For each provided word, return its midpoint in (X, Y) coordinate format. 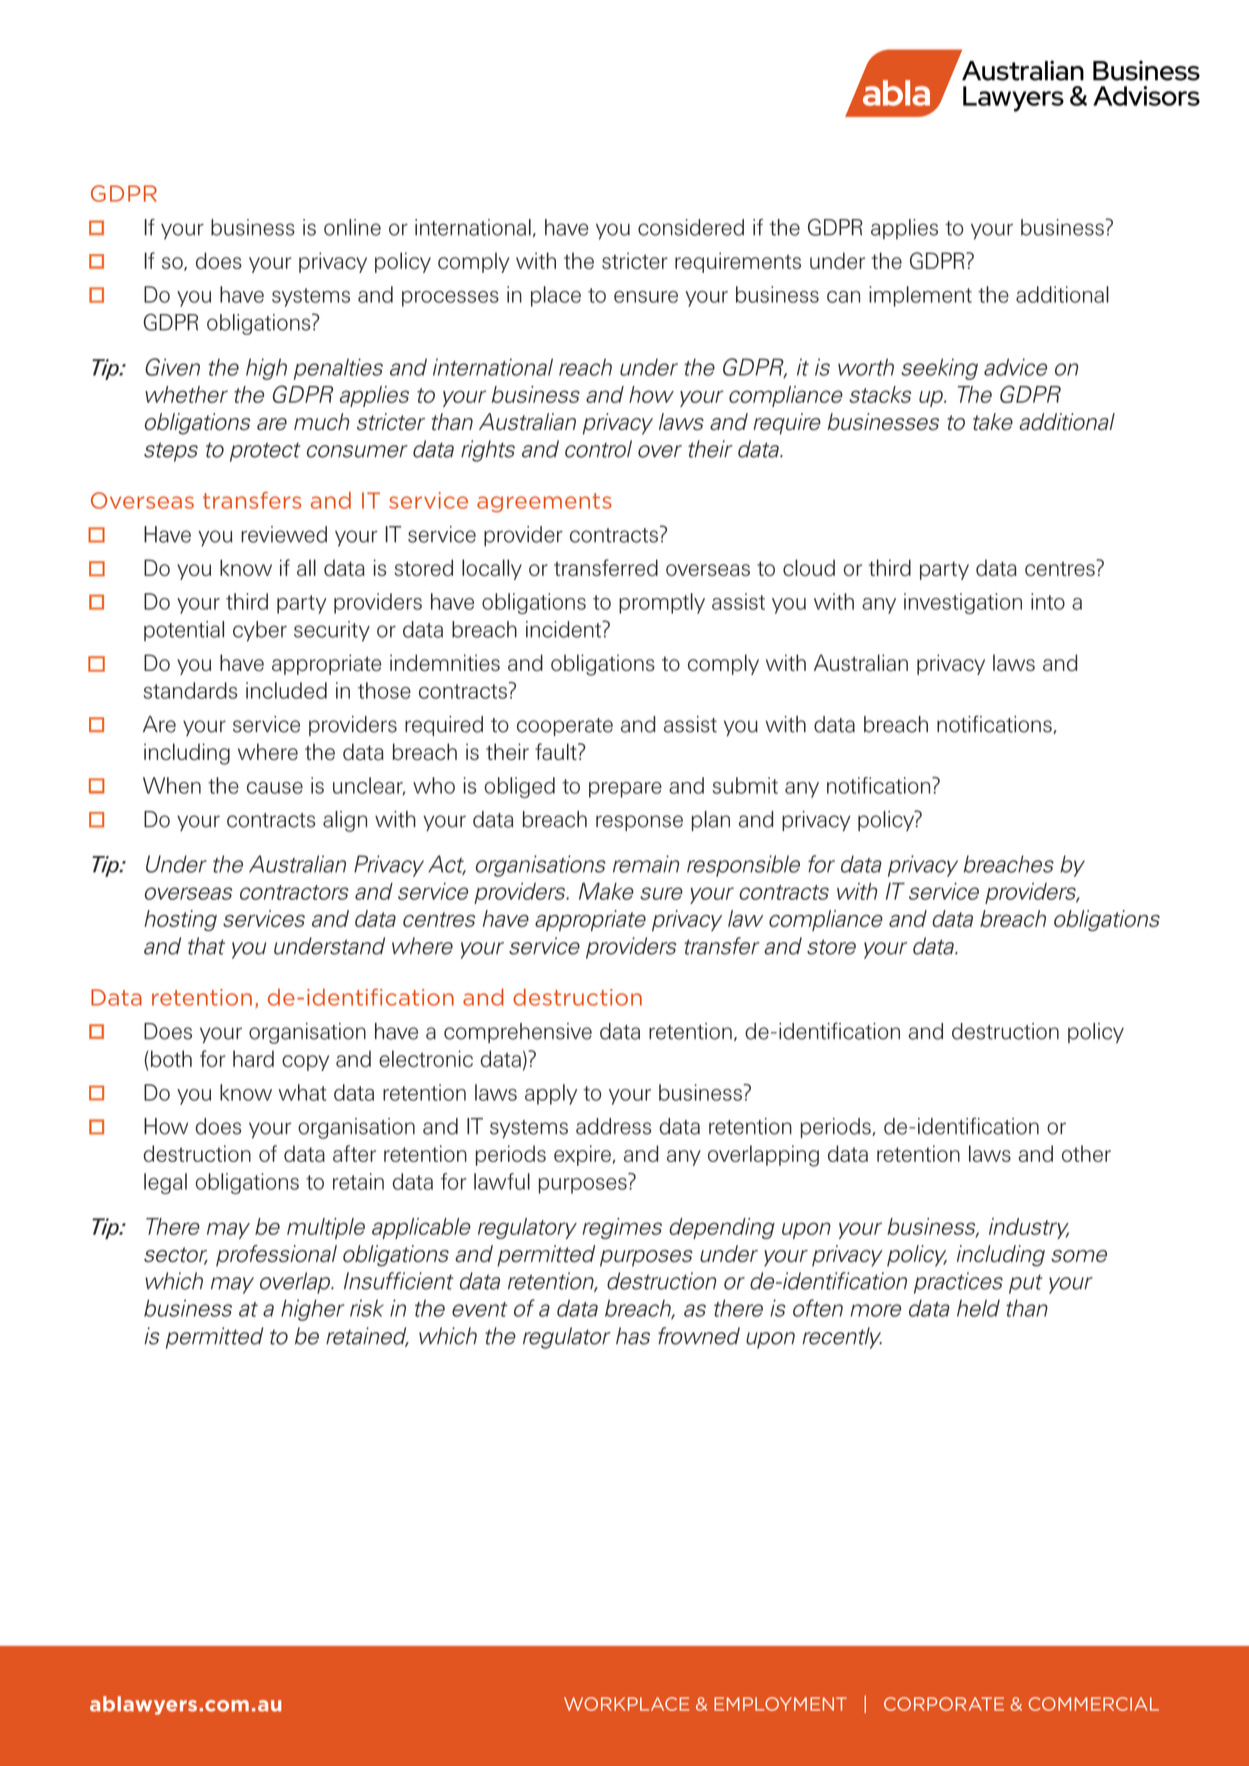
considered (691, 227)
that (206, 946)
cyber (260, 631)
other (1086, 1153)
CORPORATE (944, 1704)
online (352, 227)
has (633, 1336)
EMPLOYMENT (780, 1704)
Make (606, 891)
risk (367, 1308)
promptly (662, 603)
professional (276, 1256)
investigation (963, 603)
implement (920, 296)
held (978, 1308)
